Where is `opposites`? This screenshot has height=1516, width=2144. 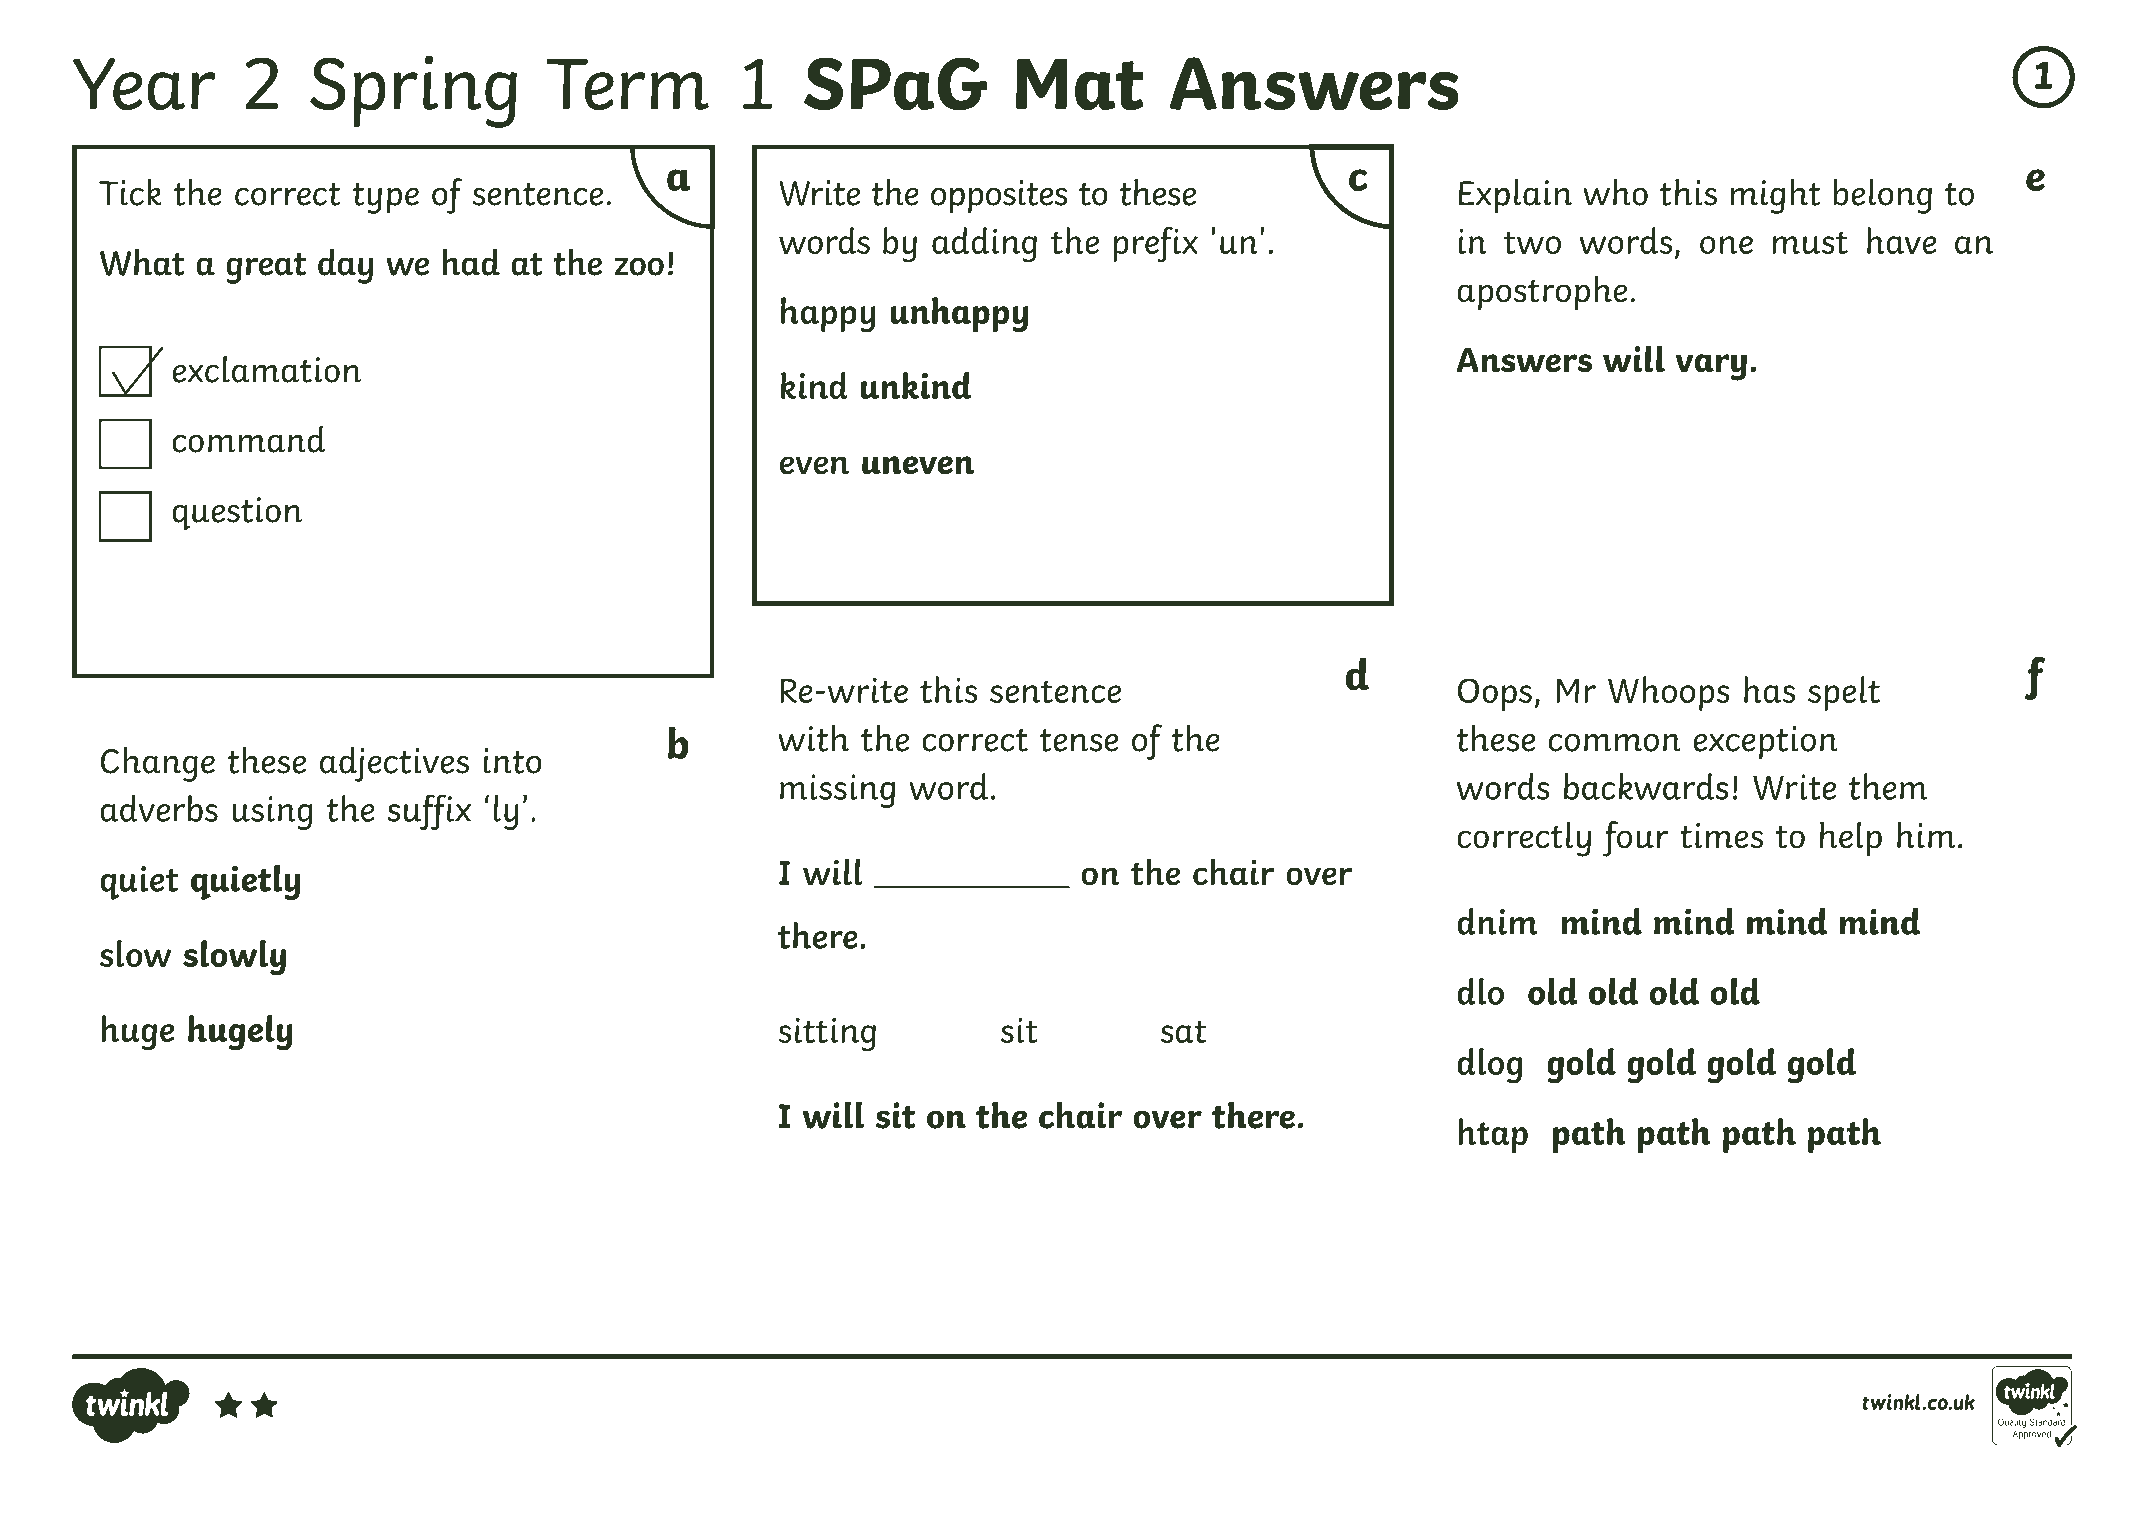 opposites is located at coordinates (999, 197).
